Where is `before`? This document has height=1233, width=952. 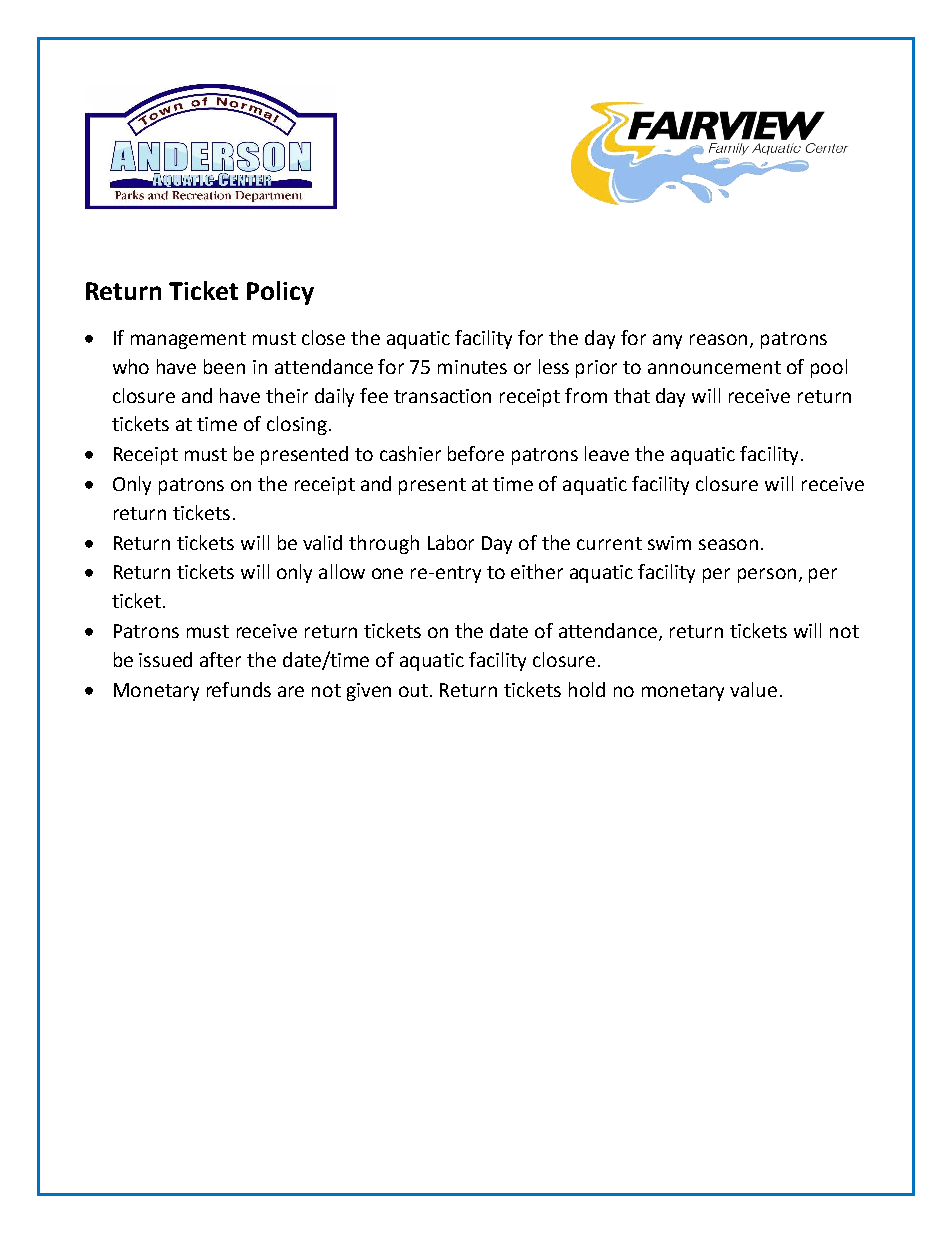 before is located at coordinates (476, 453).
